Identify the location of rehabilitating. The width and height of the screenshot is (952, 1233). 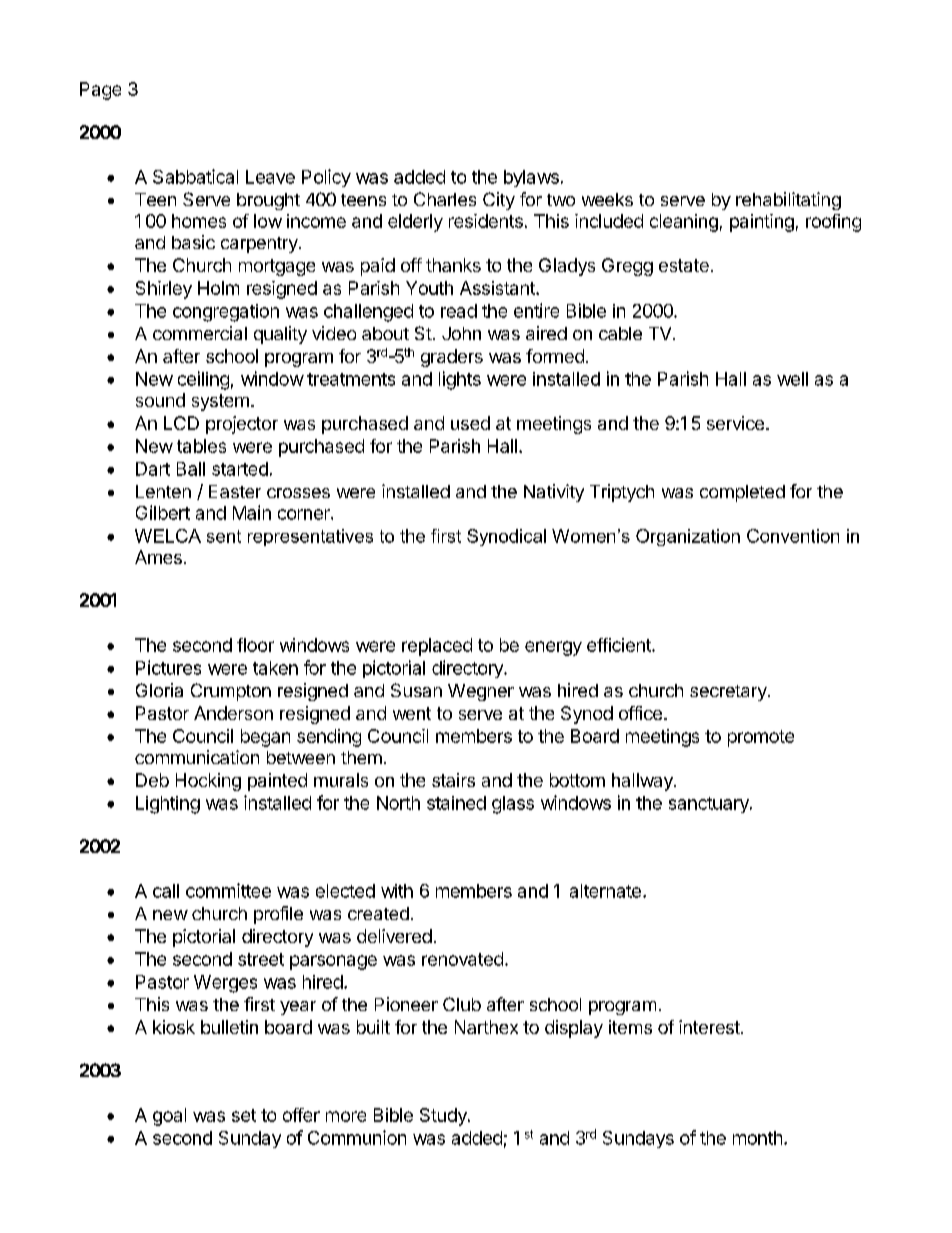
(788, 201).
